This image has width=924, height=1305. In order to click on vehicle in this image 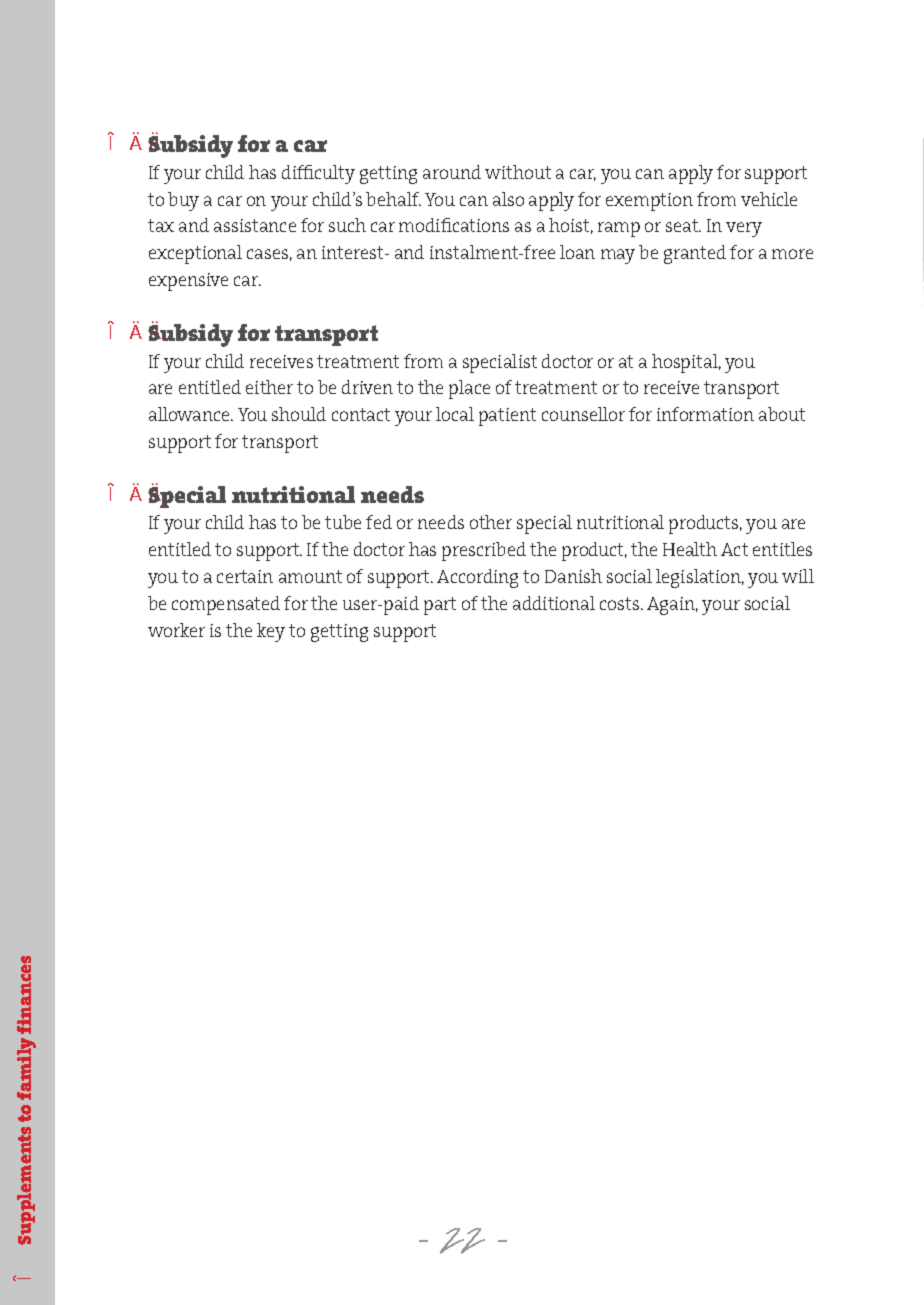, I will do `click(769, 199)`.
